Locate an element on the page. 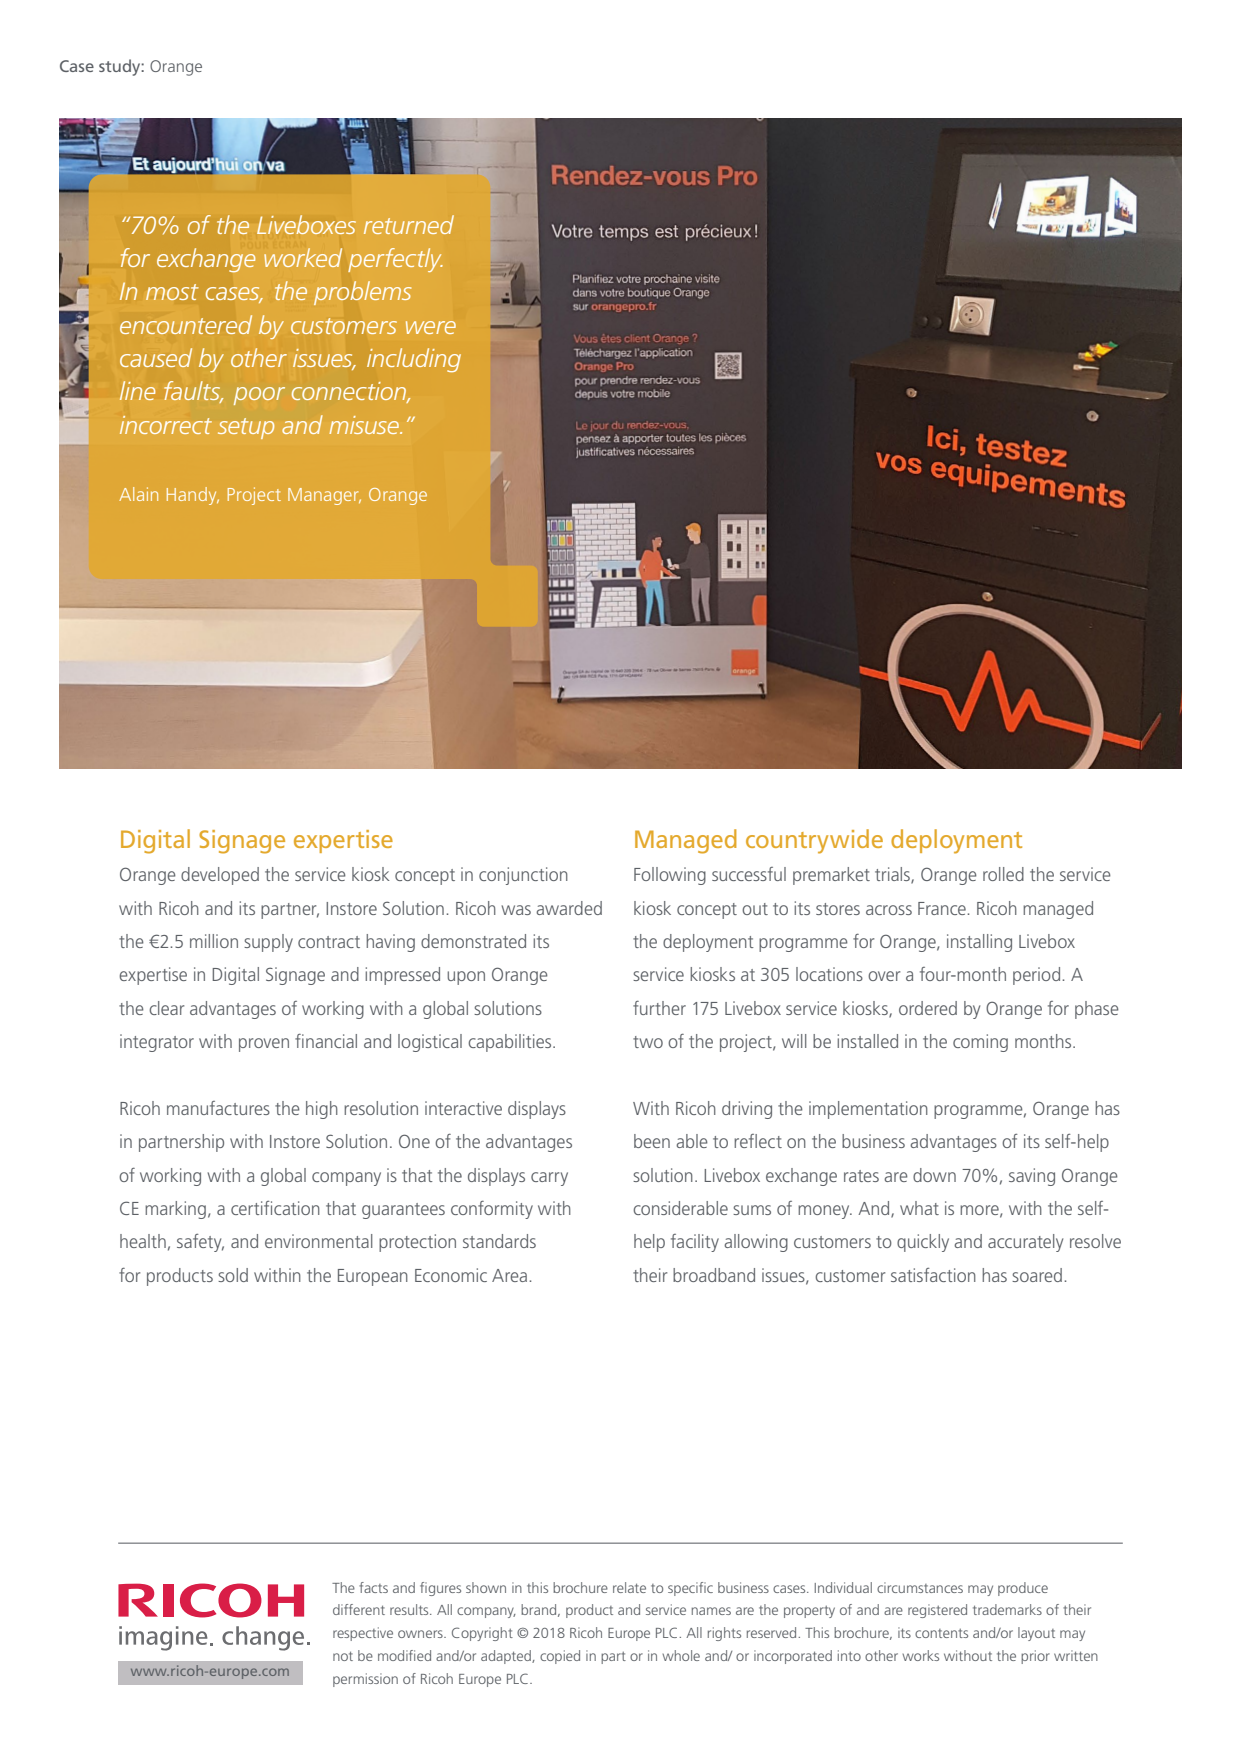 The height and width of the page is (1756, 1241). contents is located at coordinates (941, 1633).
